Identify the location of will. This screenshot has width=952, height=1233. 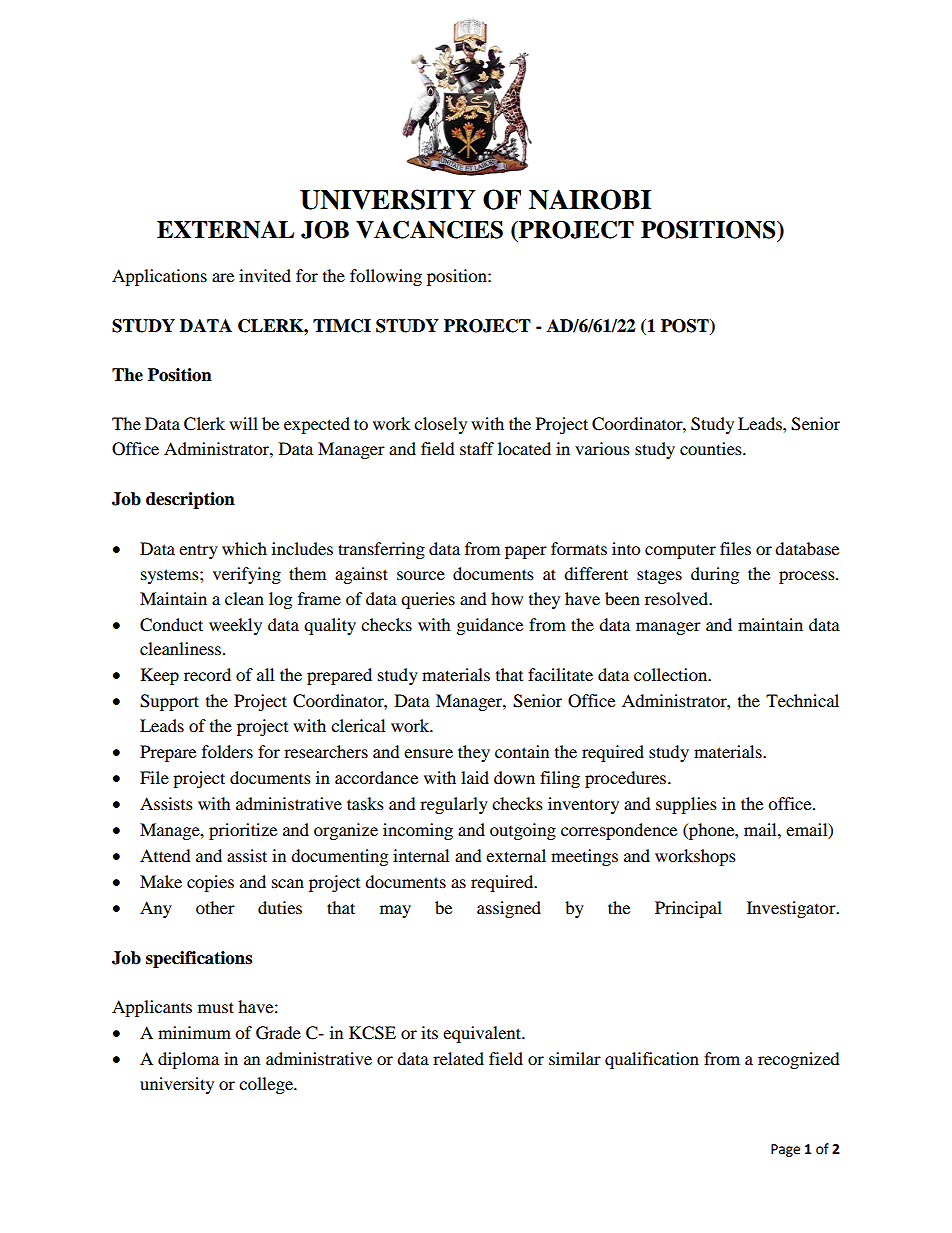
(243, 423).
